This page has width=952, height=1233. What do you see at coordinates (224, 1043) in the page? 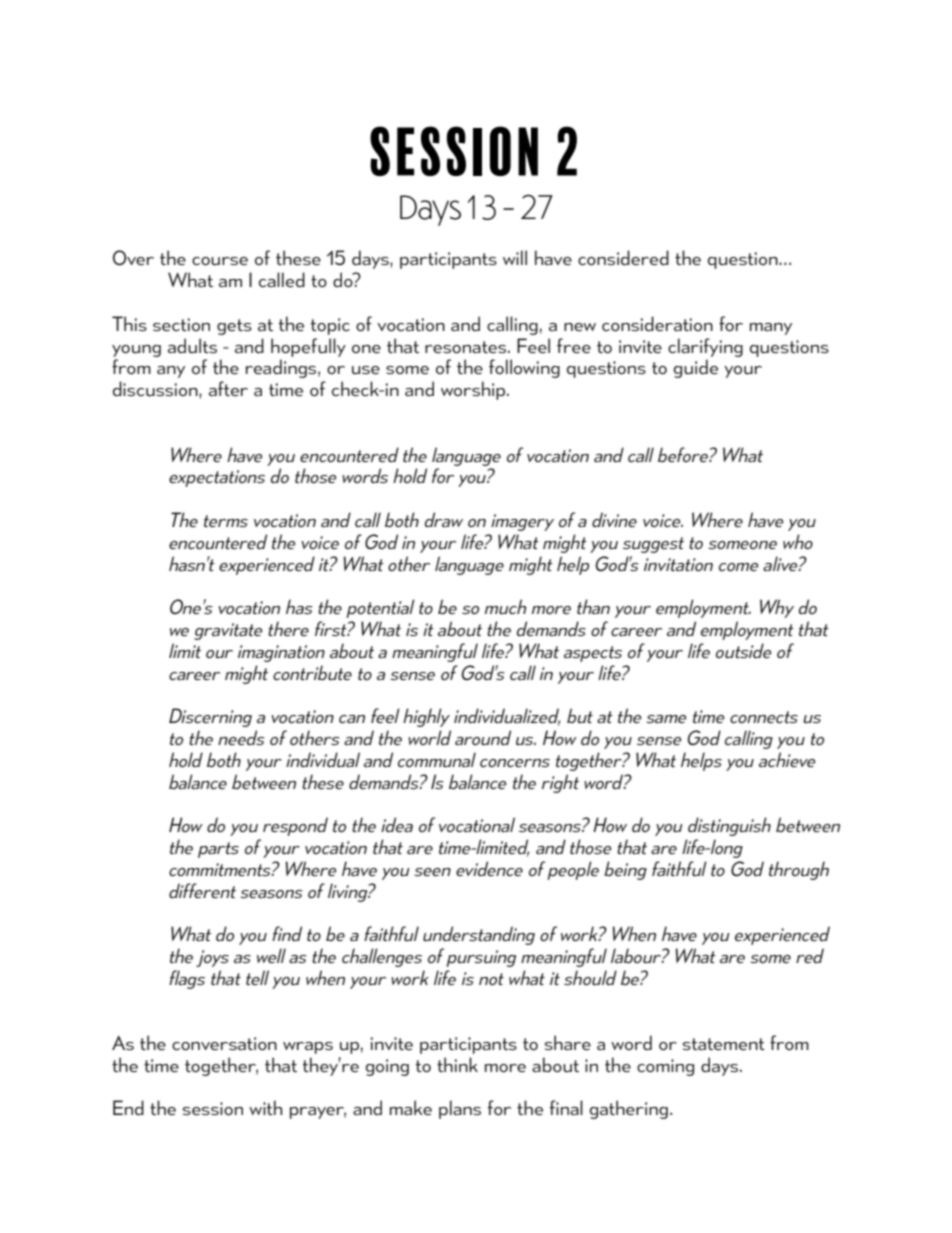
I see `conversation` at bounding box center [224, 1043].
